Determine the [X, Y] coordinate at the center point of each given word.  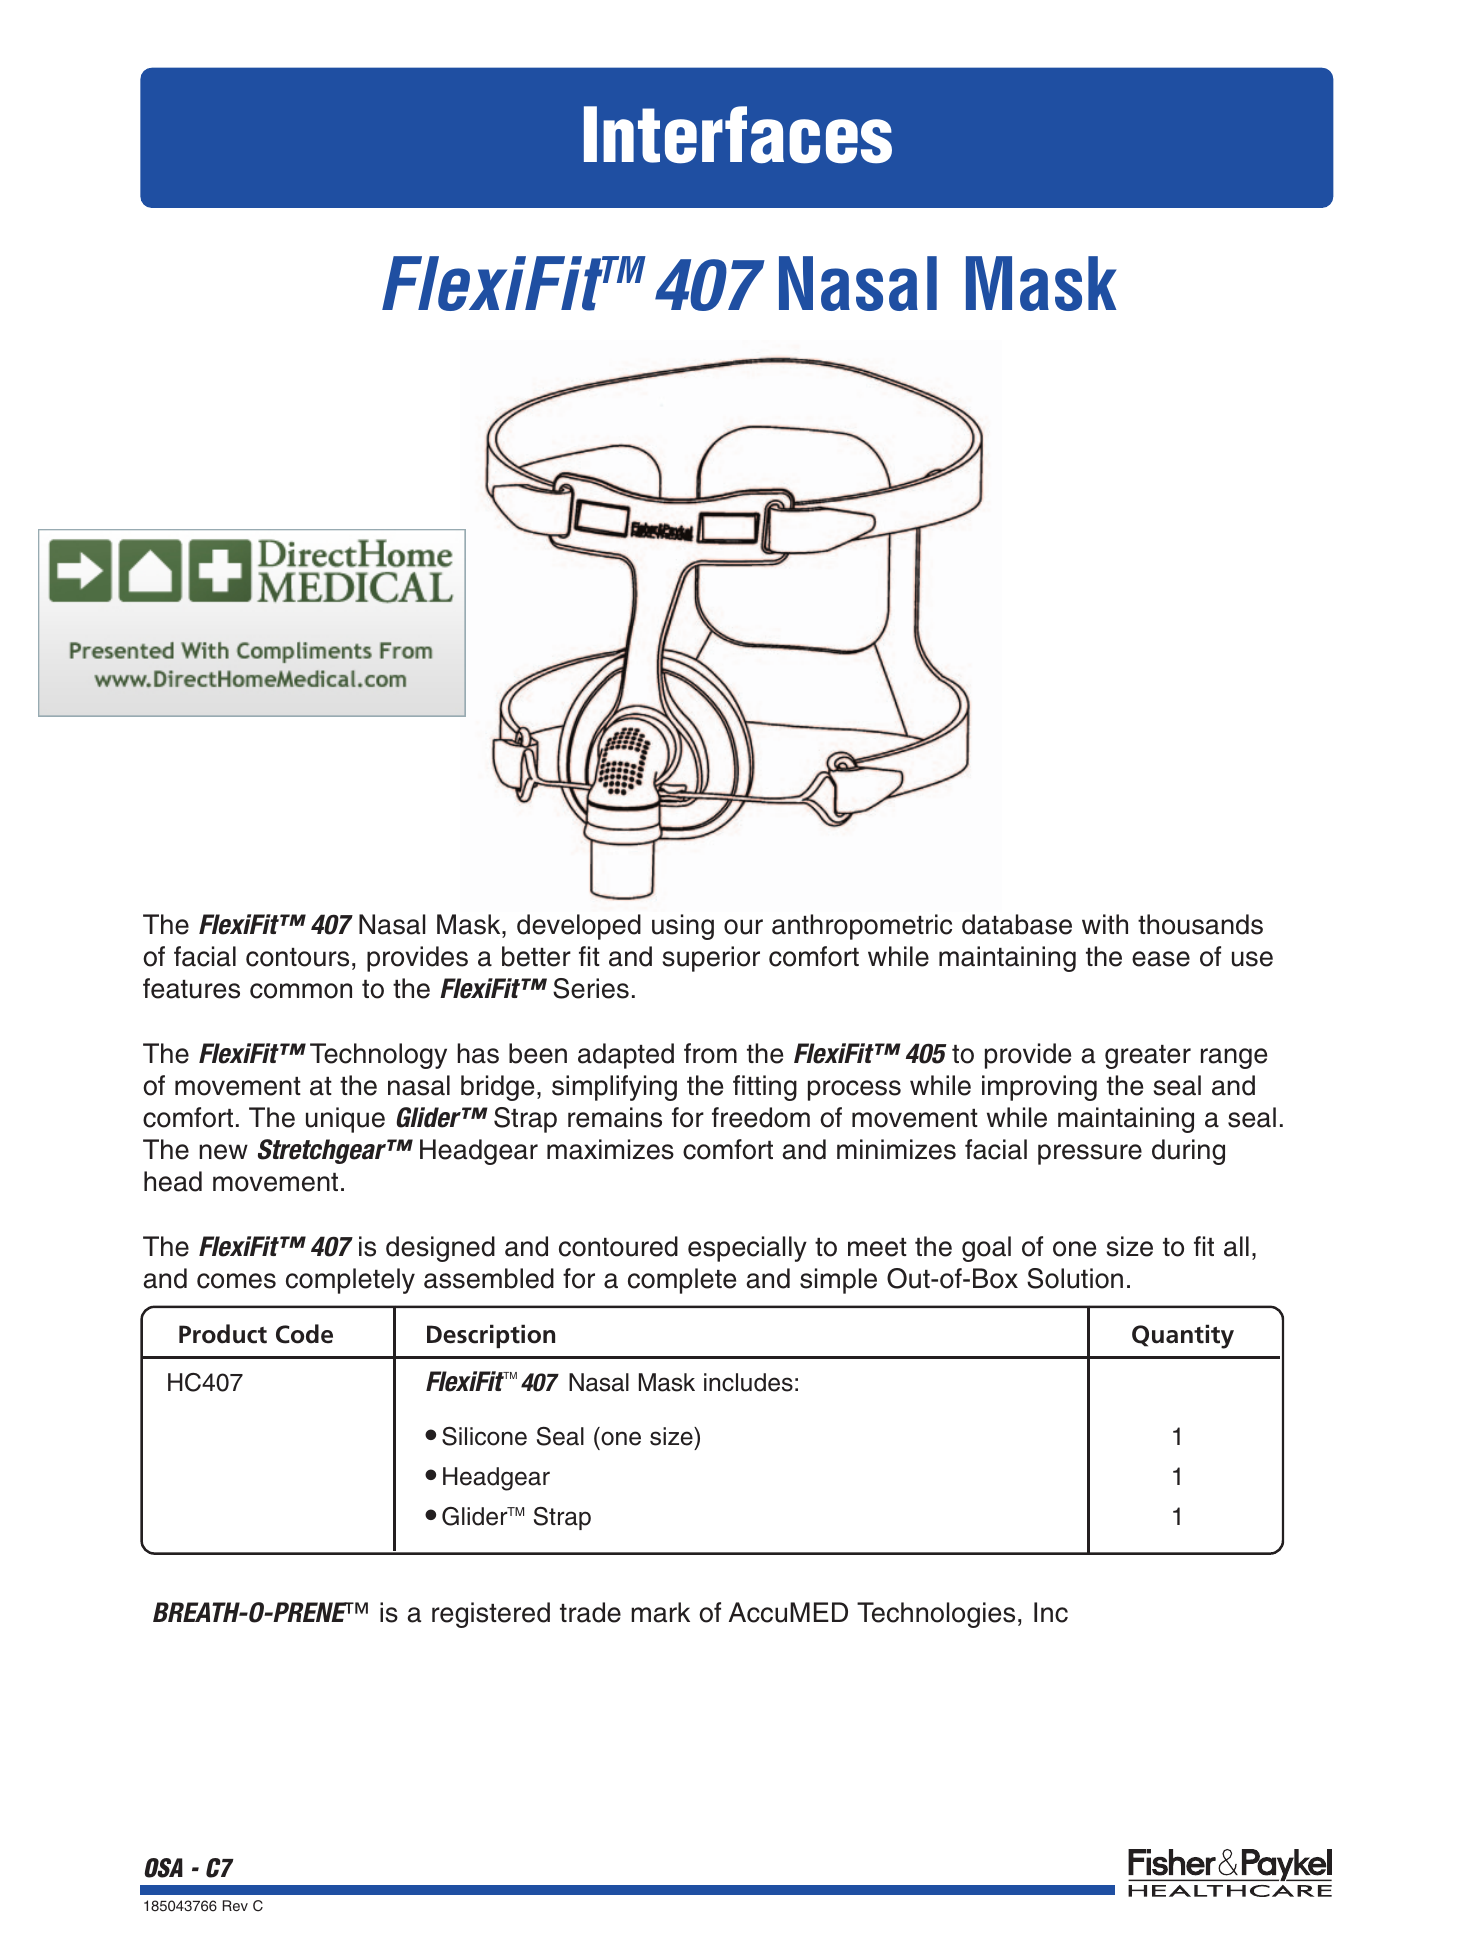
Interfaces [738, 135]
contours [297, 957]
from [710, 1053]
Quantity [1183, 1336]
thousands [1200, 924]
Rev [235, 1905]
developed [579, 927]
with [1105, 924]
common [301, 991]
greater [1148, 1057]
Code [304, 1334]
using [683, 927]
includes [748, 1382]
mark [660, 1612]
